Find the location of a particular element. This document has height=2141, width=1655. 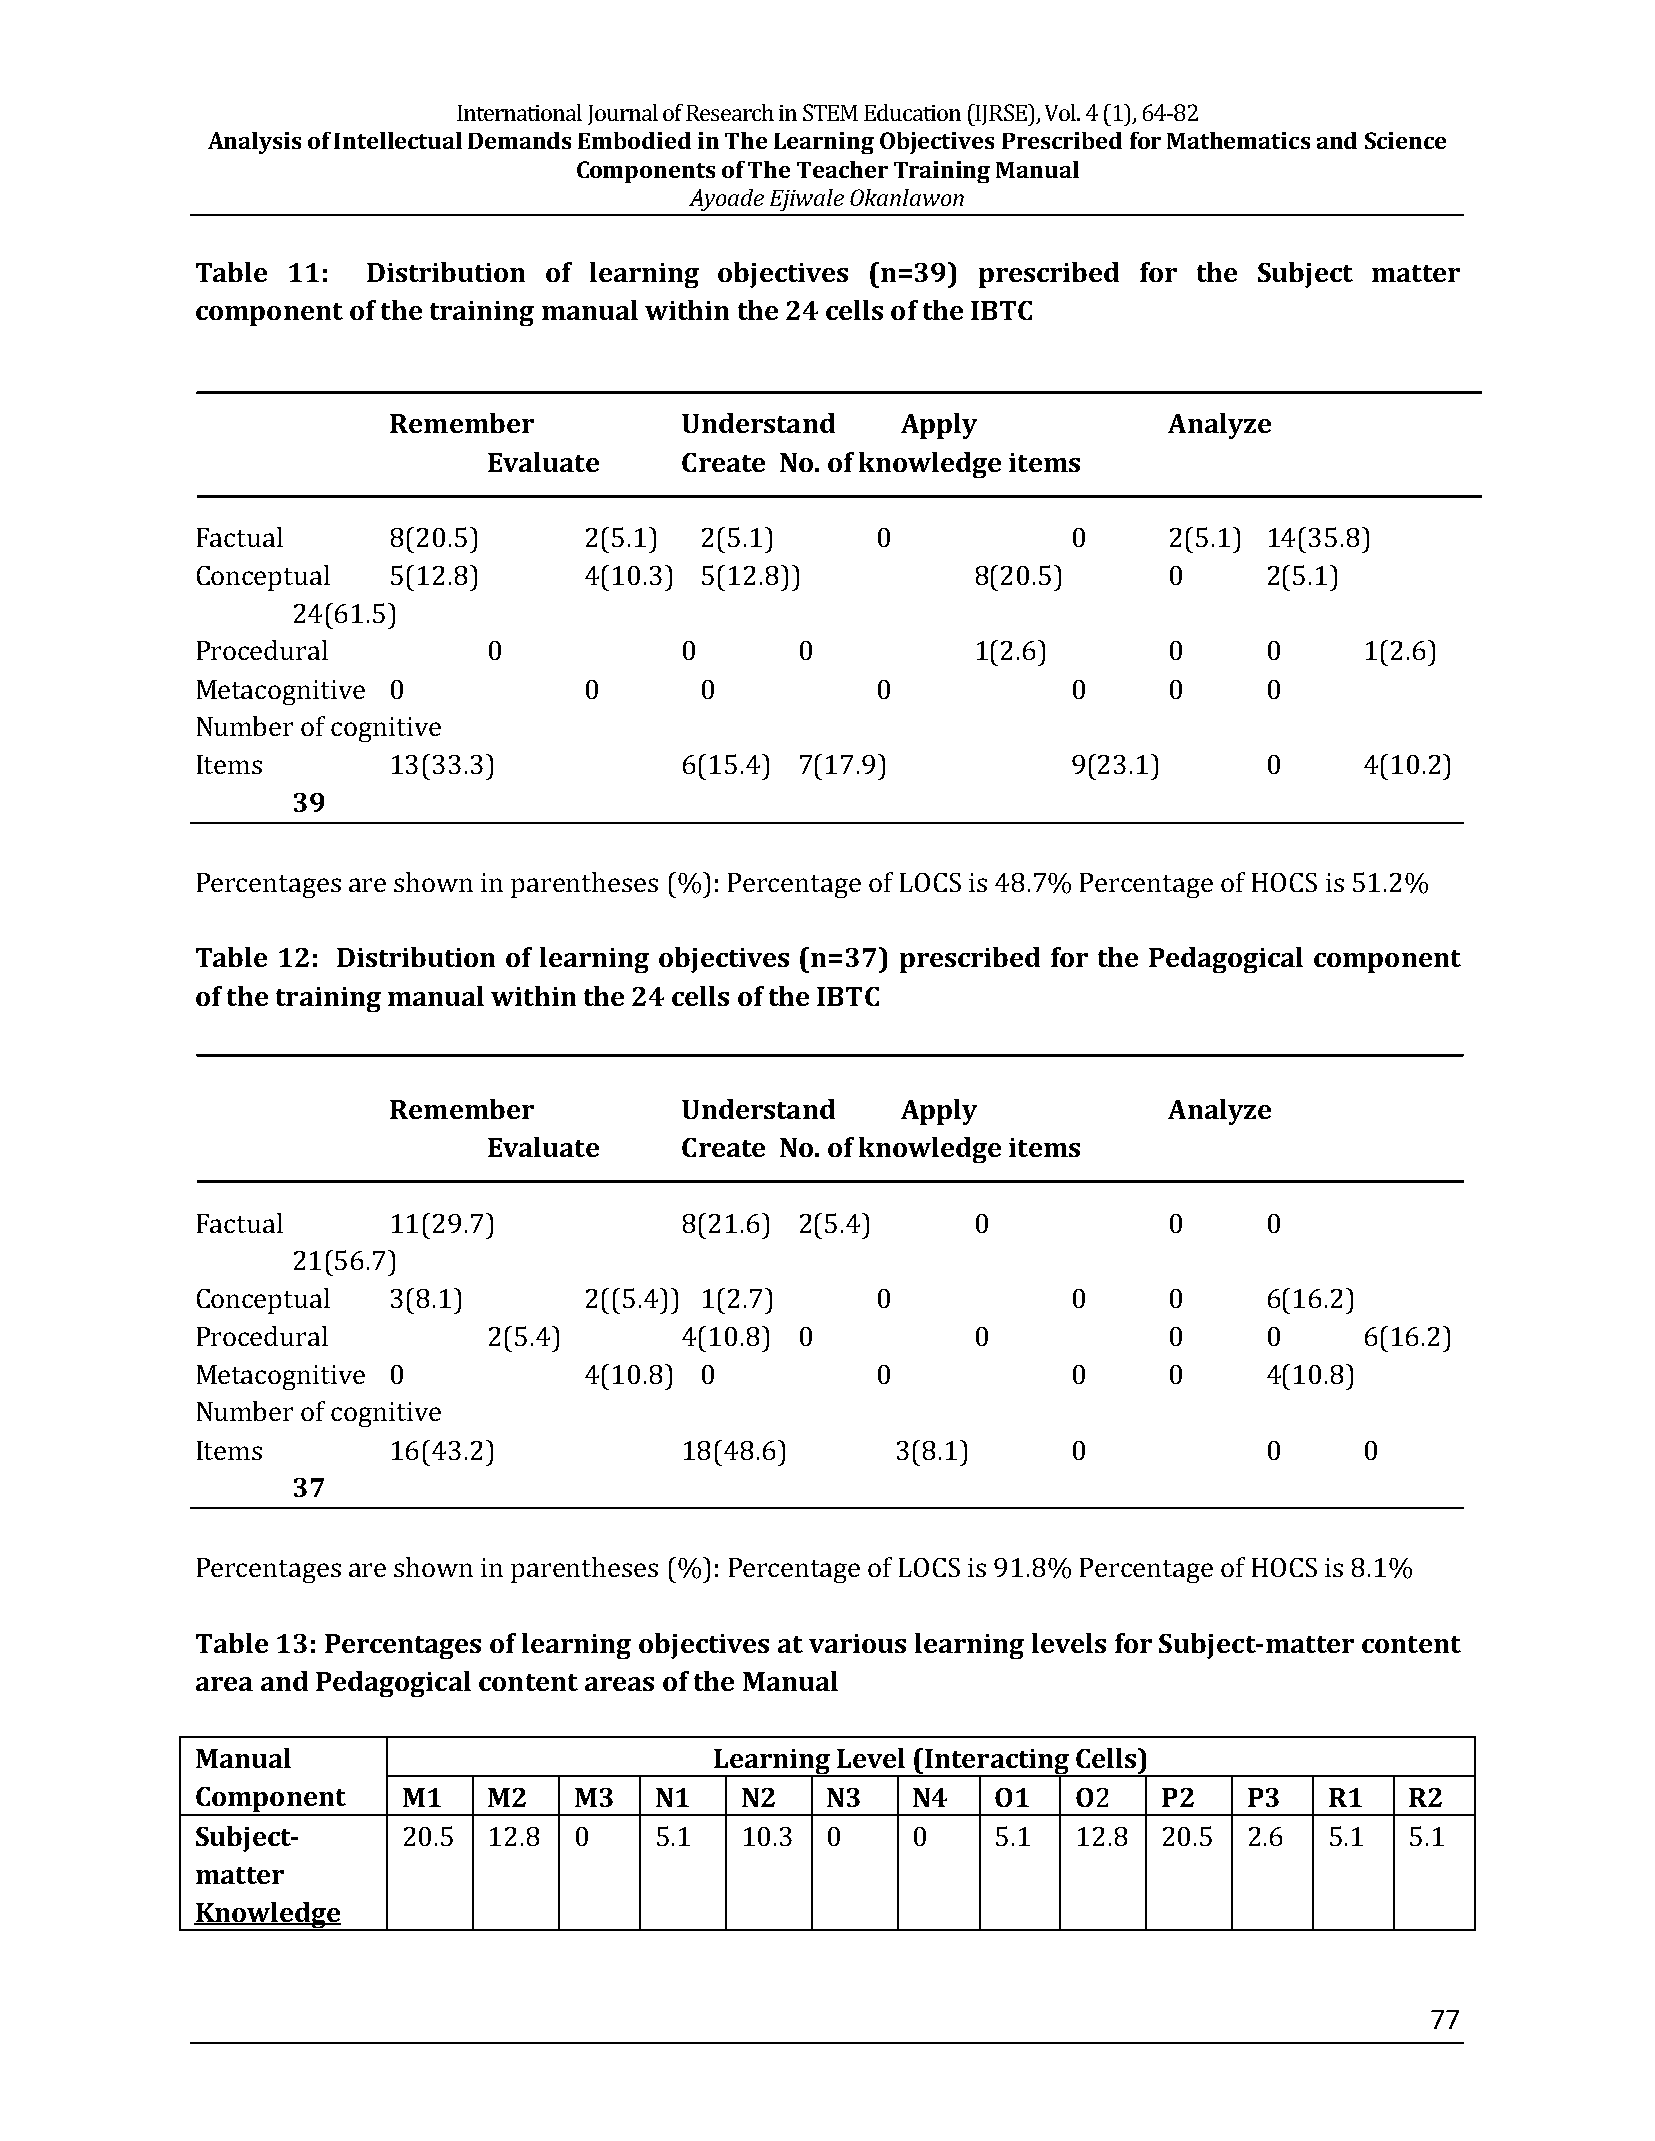

Embodied is located at coordinates (634, 140).
